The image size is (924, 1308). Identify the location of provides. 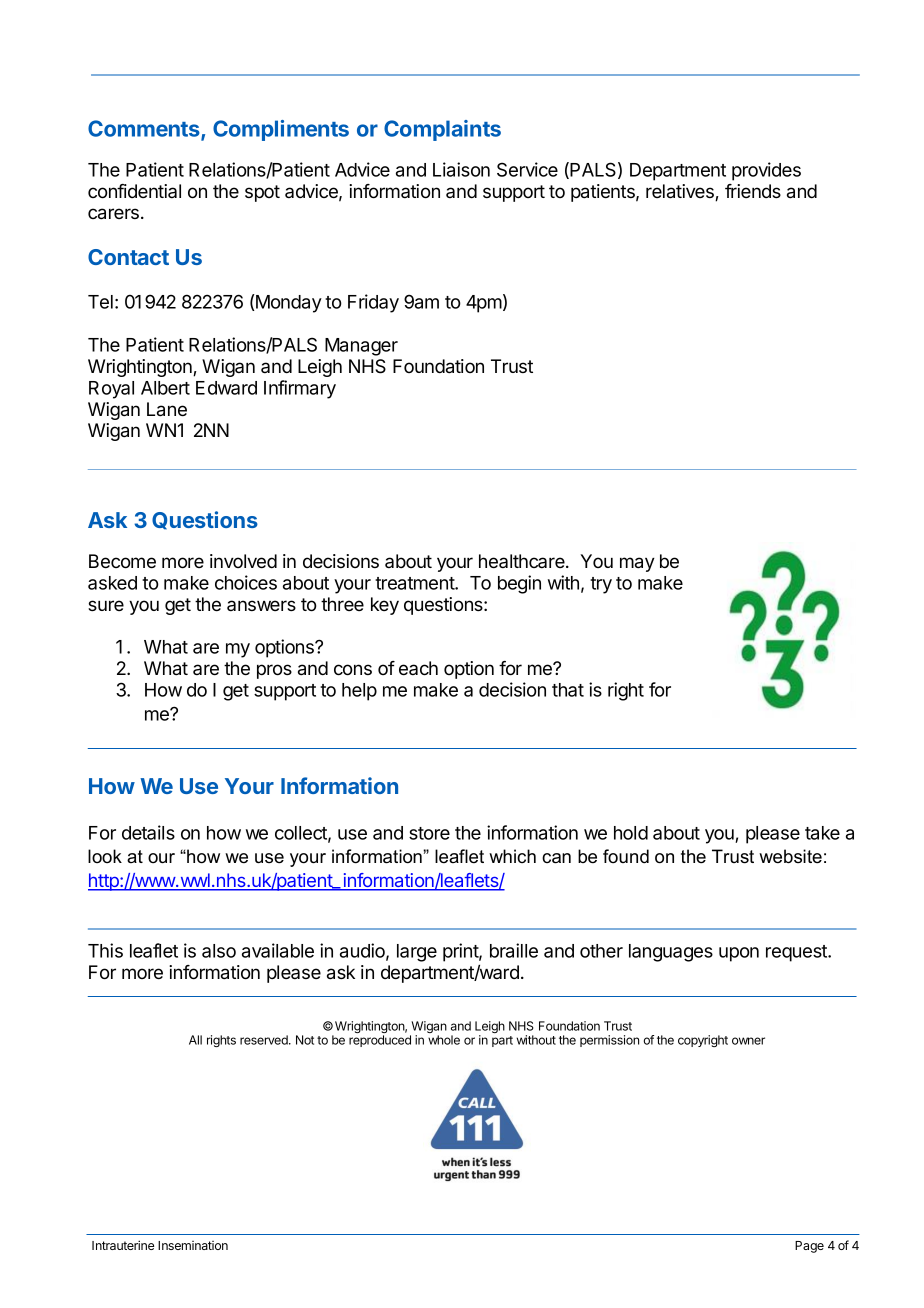
(766, 171).
